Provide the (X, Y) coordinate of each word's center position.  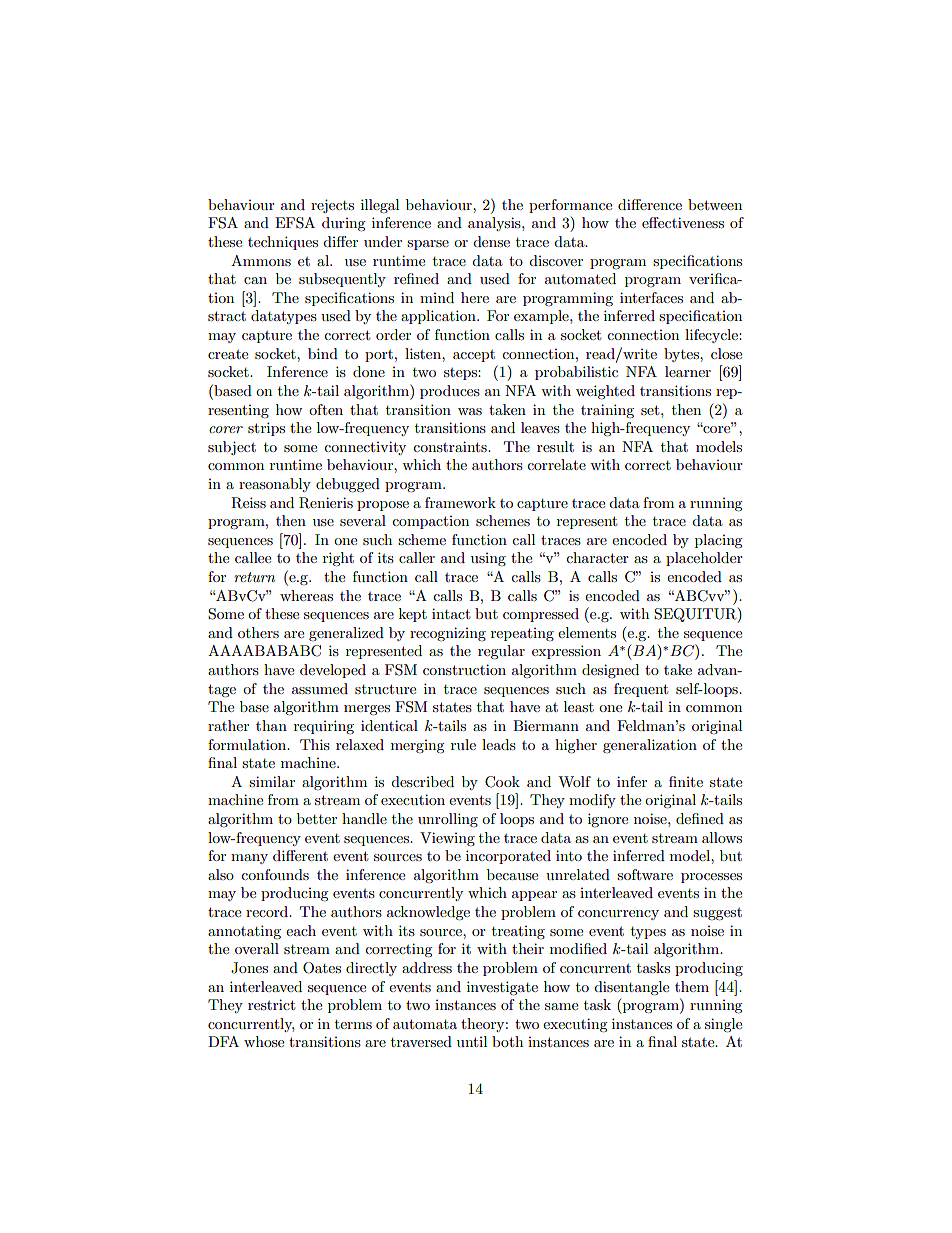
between (715, 204)
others (258, 632)
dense (491, 241)
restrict (271, 1004)
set (651, 410)
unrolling (448, 820)
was (470, 411)
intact (451, 613)
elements (587, 632)
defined (700, 818)
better (317, 818)
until (472, 1041)
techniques (283, 243)
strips (266, 429)
